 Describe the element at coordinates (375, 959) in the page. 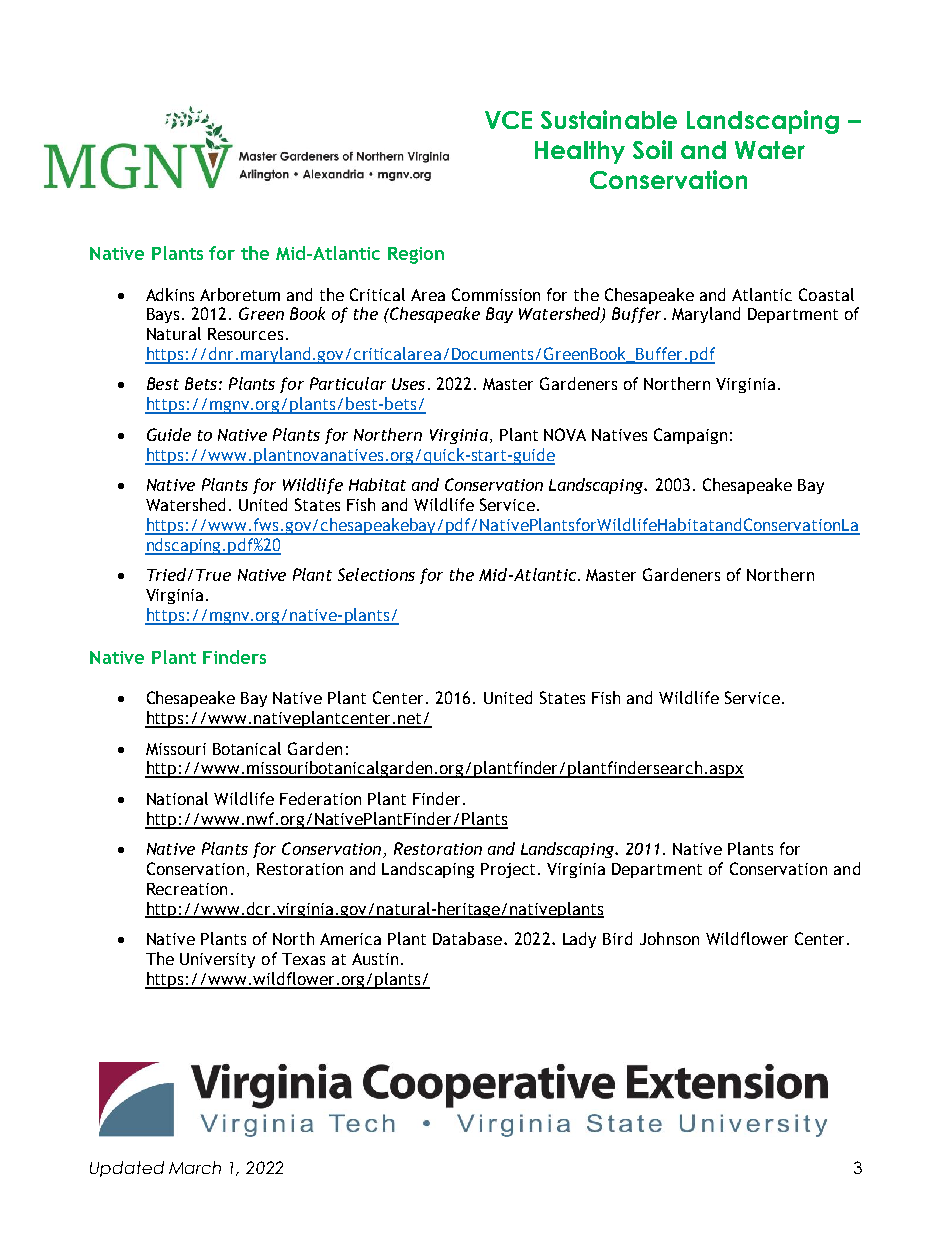

I see `Austin` at that location.
